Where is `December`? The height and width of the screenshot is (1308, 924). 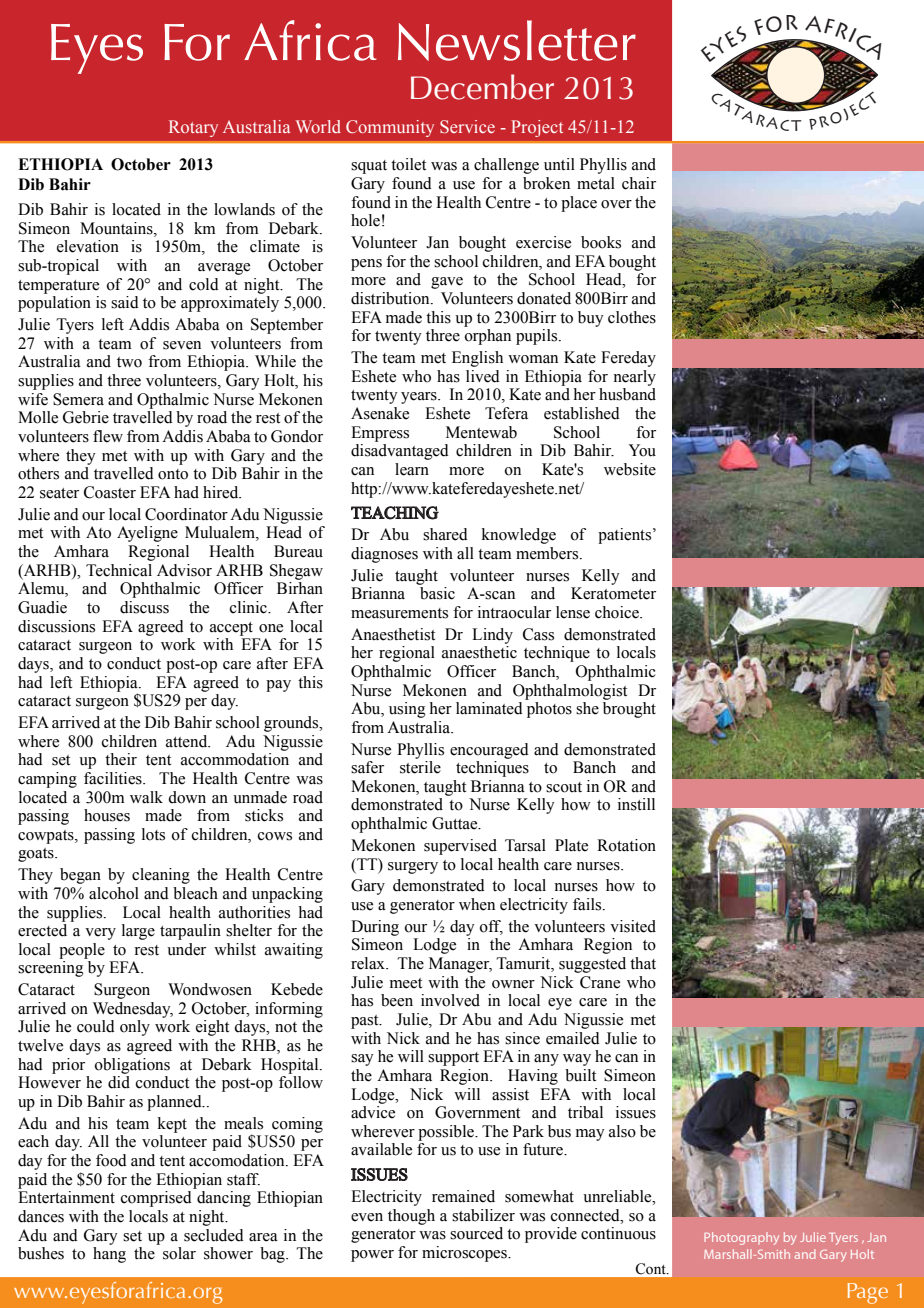 December is located at coordinates (482, 87).
